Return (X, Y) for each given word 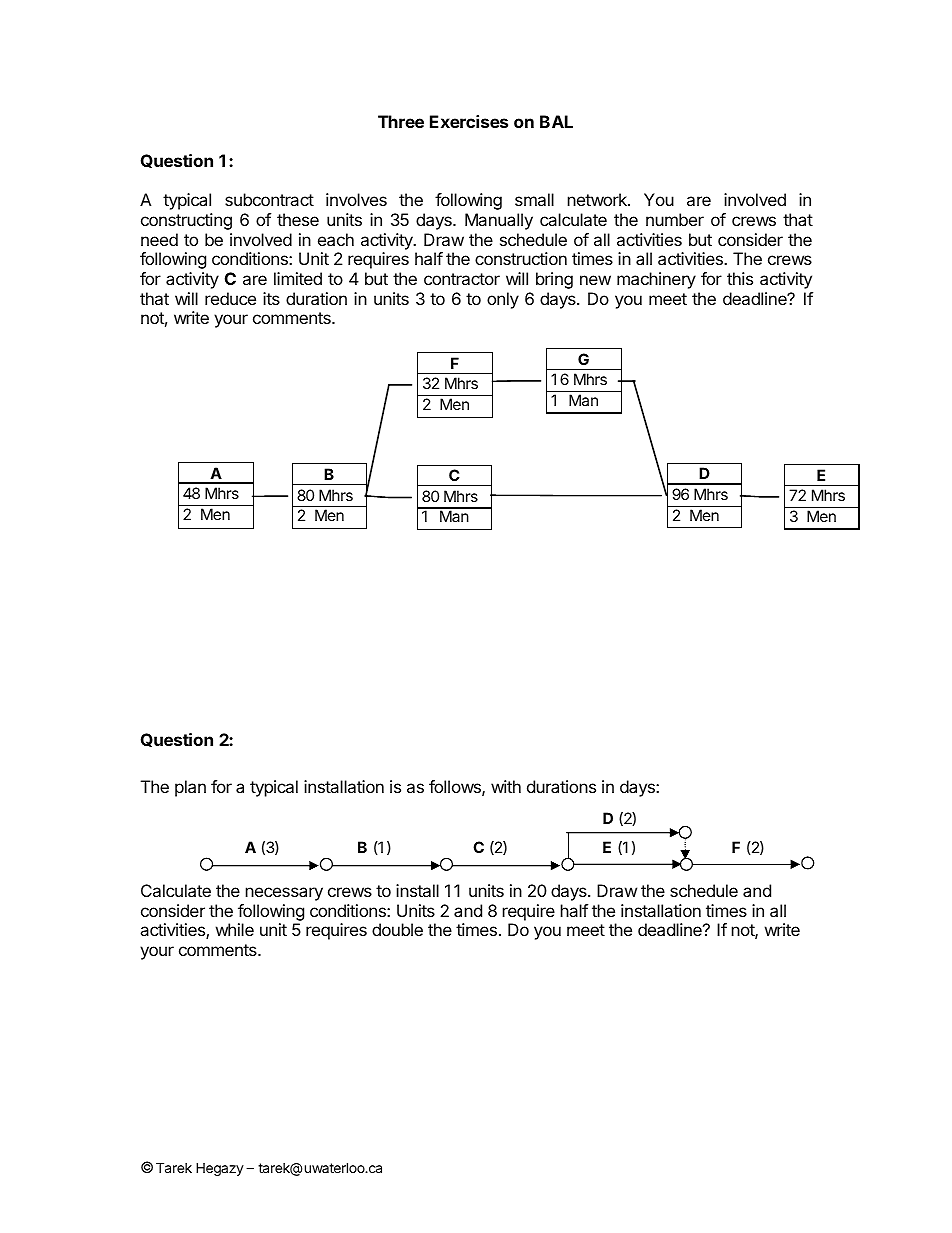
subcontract (269, 199)
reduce (230, 298)
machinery (656, 280)
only (503, 300)
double (397, 929)
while (235, 929)
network (598, 199)
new (595, 280)
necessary (284, 894)
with (506, 786)
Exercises (469, 121)
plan (190, 788)
